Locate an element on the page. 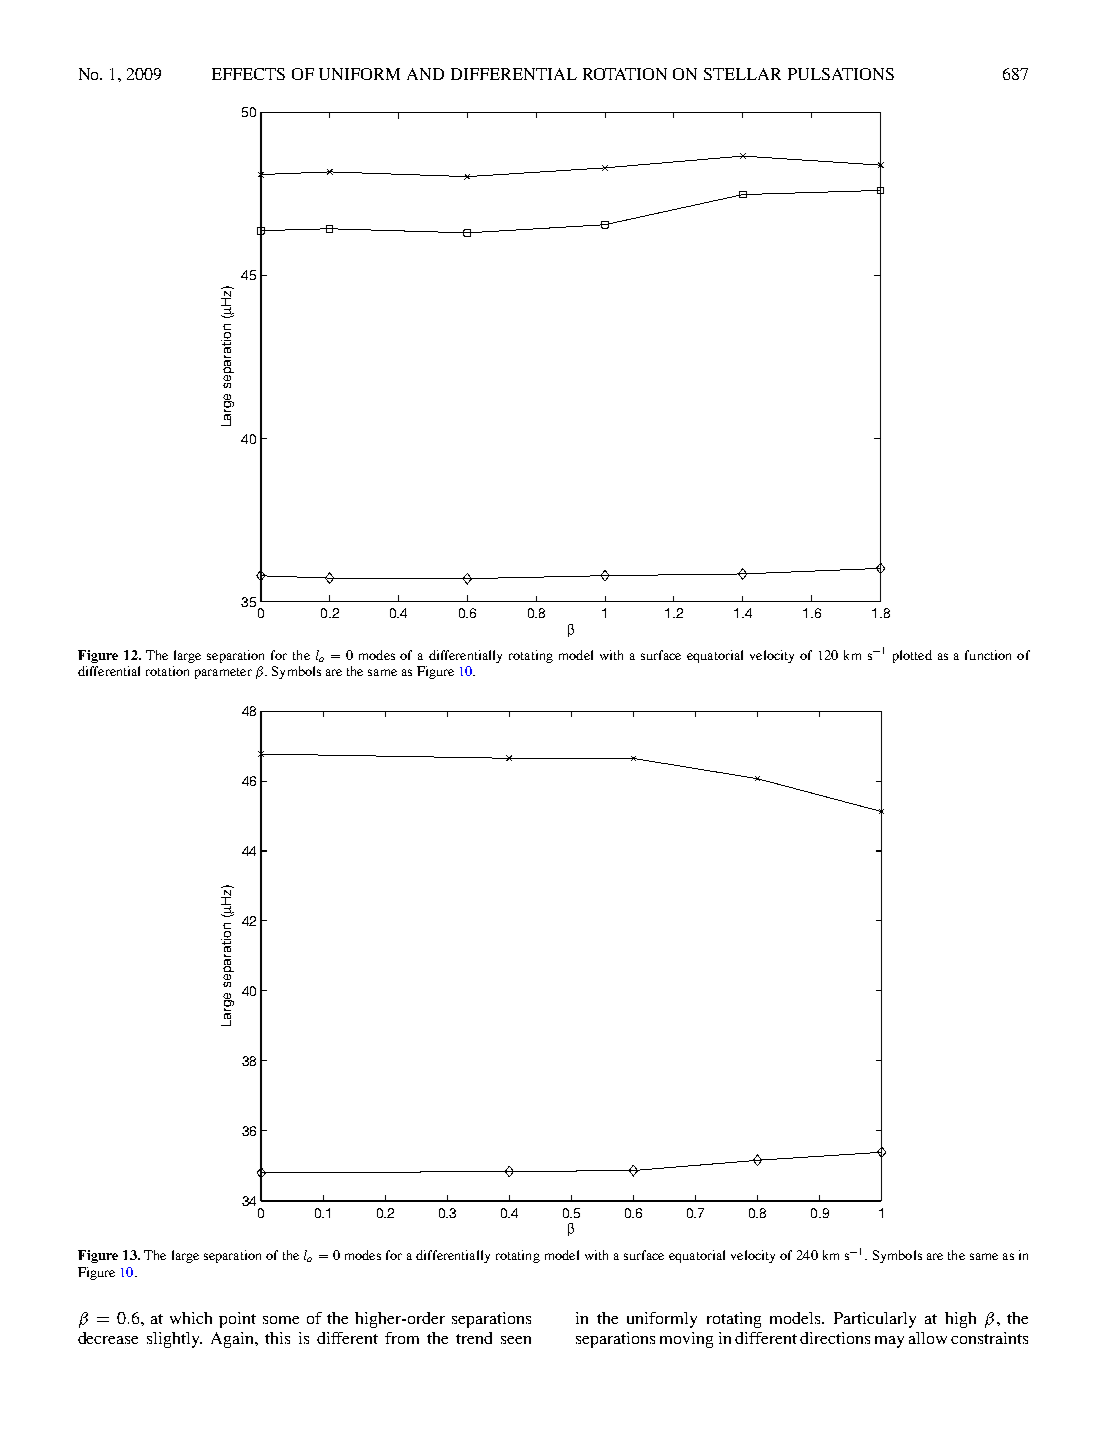 This page has height=1433, width=1107. PULSATIONS is located at coordinates (841, 74).
